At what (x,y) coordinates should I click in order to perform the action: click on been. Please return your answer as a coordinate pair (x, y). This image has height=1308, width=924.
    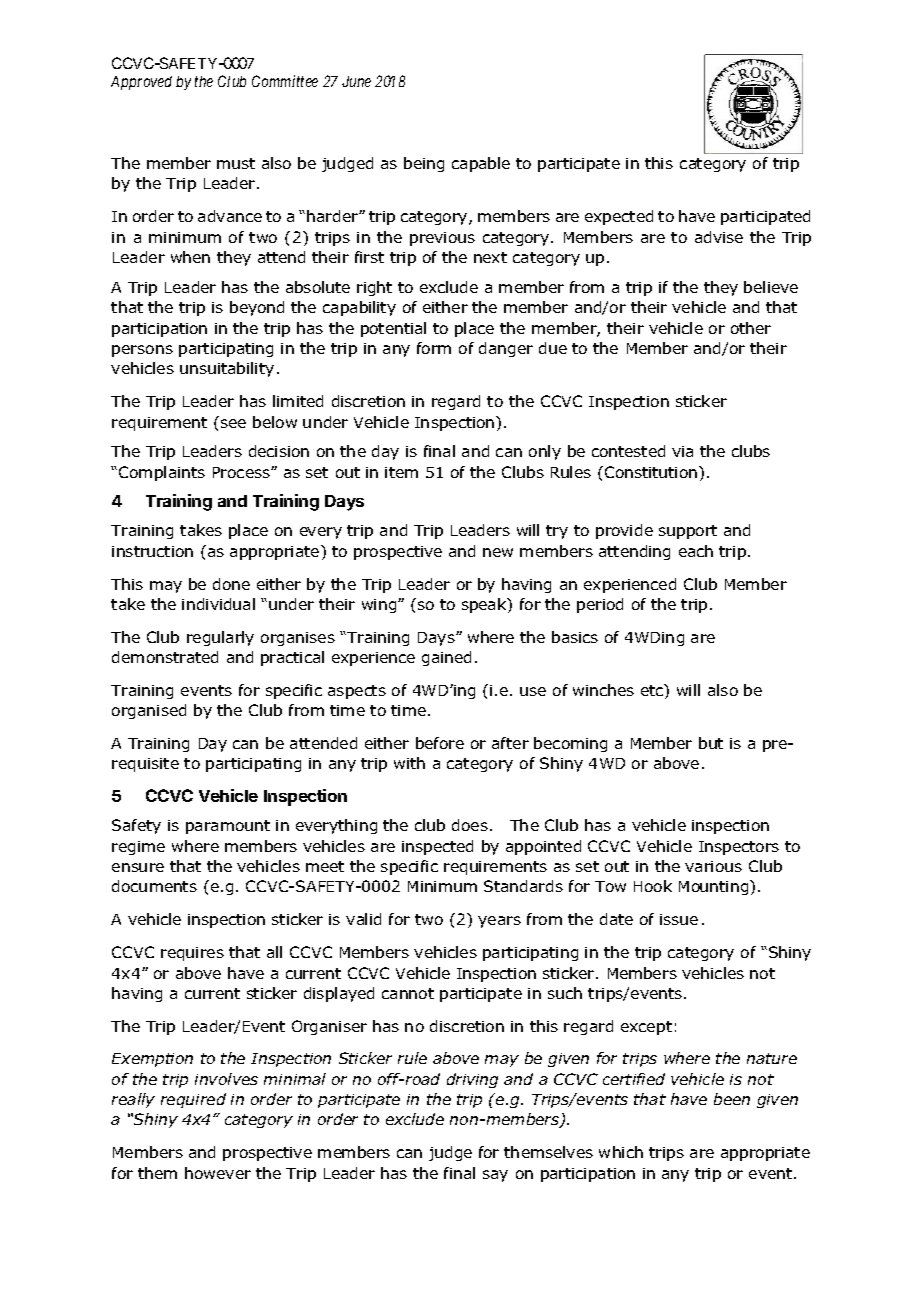
    Looking at the image, I should click on (732, 1099).
